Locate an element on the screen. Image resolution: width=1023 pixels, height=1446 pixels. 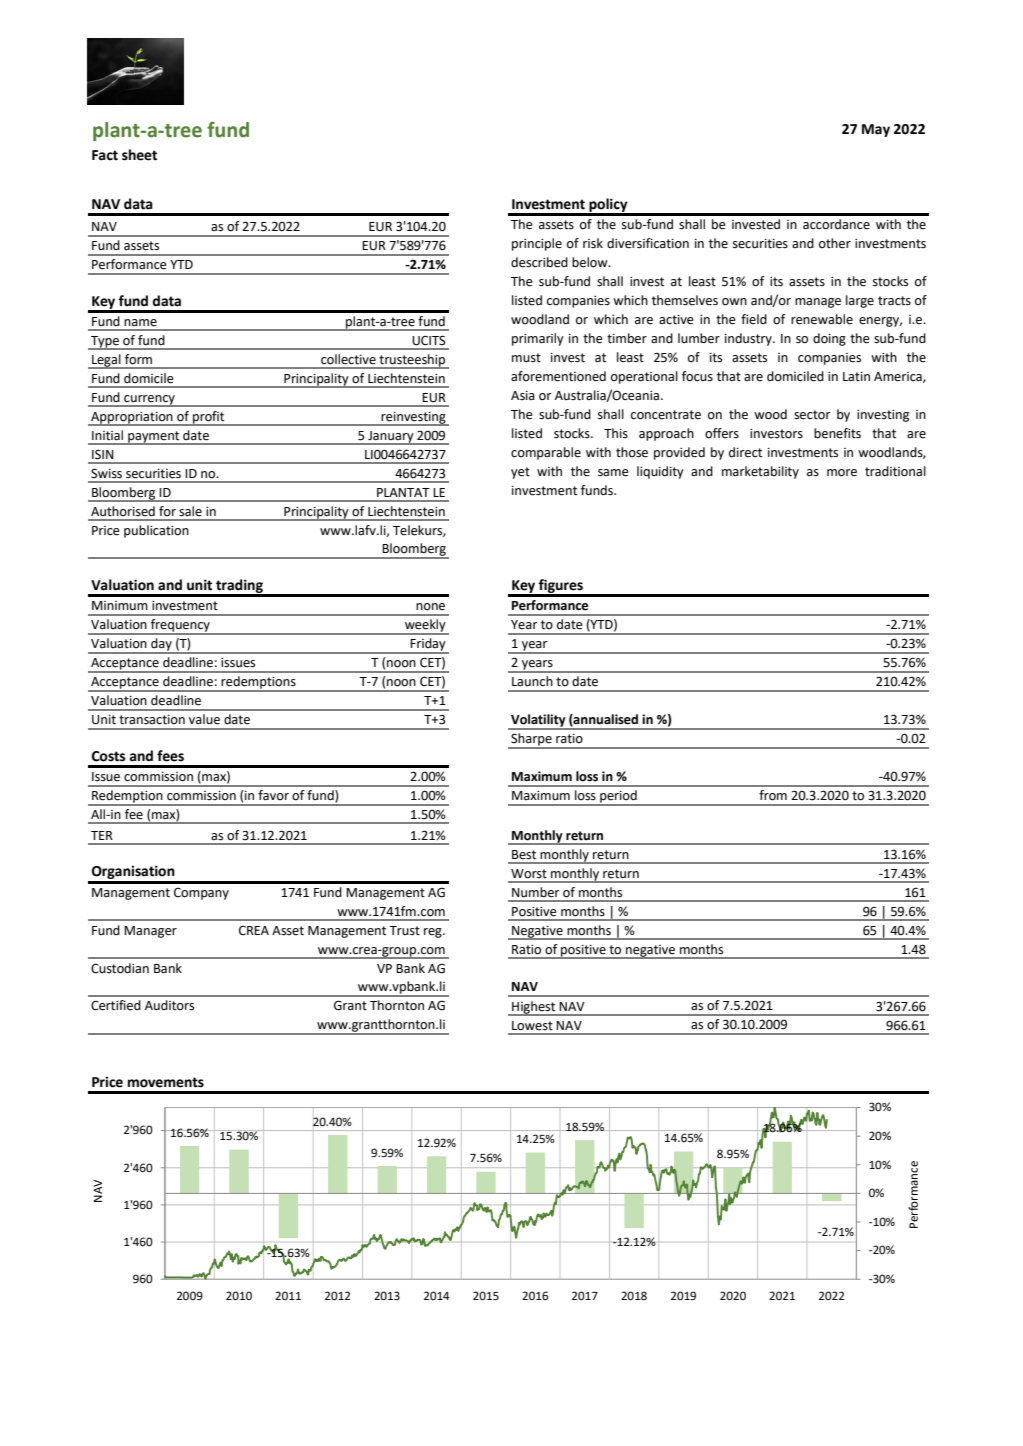
sheet is located at coordinates (139, 155).
